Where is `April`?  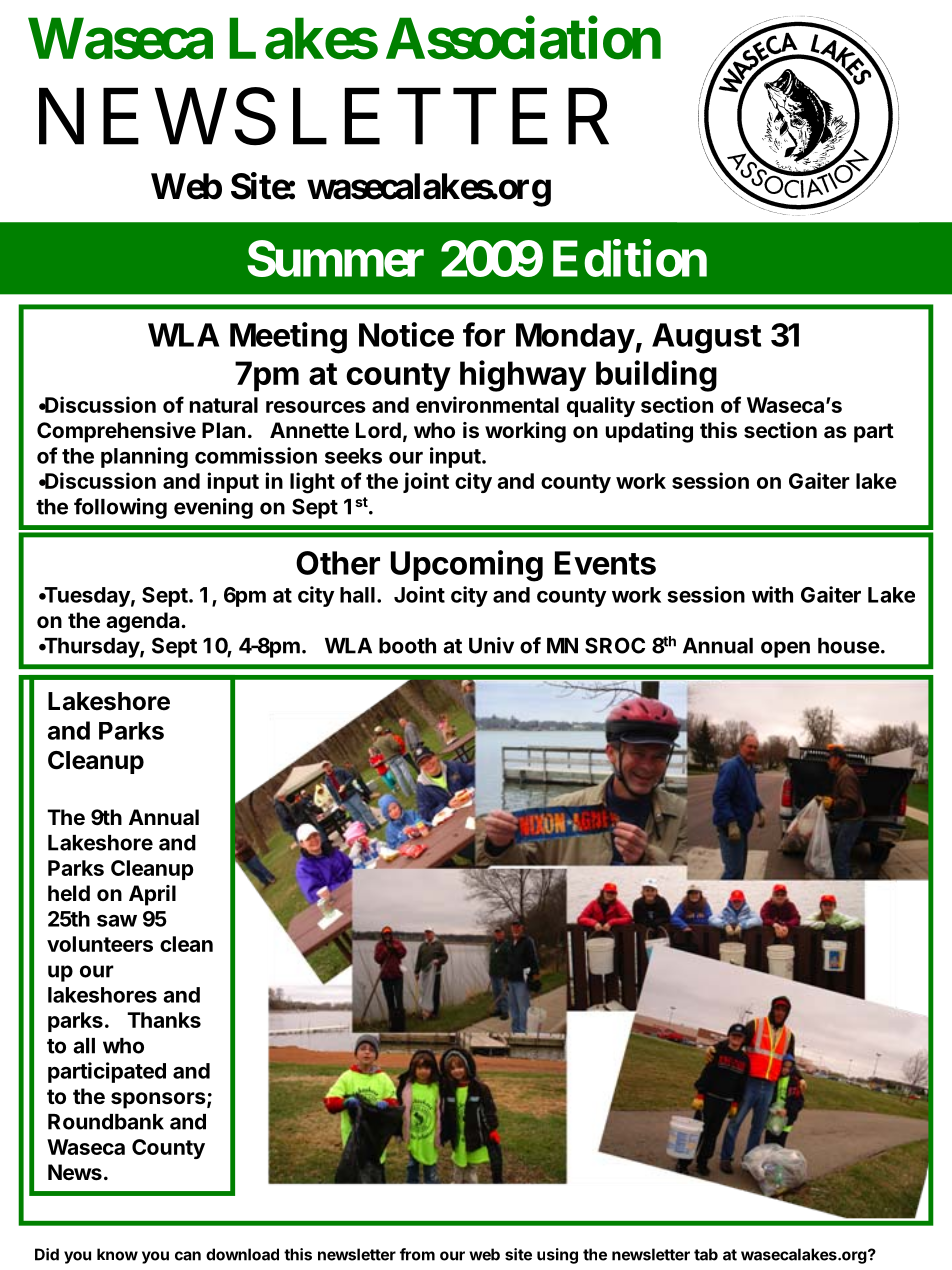
April is located at coordinates (152, 895).
